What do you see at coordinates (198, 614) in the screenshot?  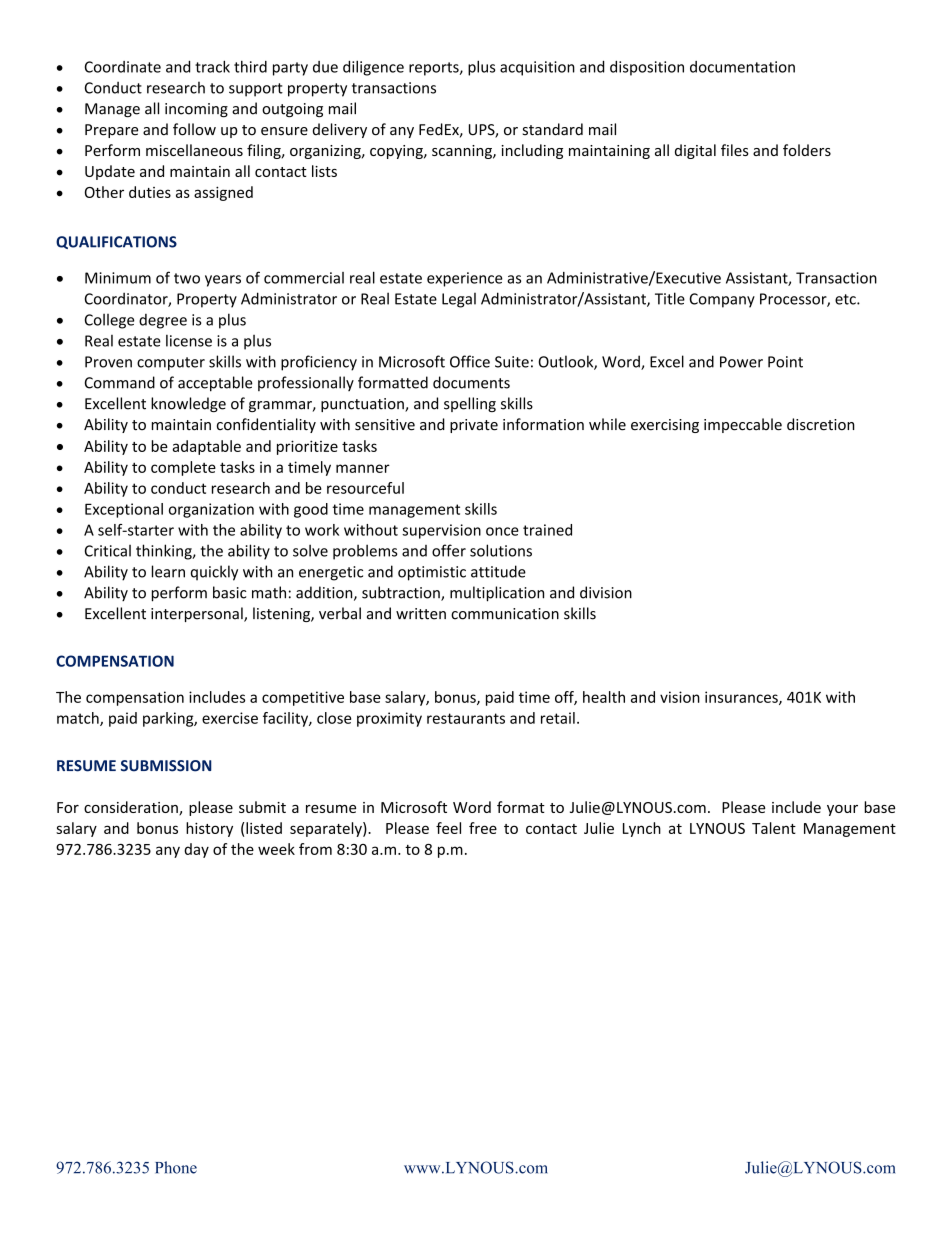 I see `interpersonal` at bounding box center [198, 614].
